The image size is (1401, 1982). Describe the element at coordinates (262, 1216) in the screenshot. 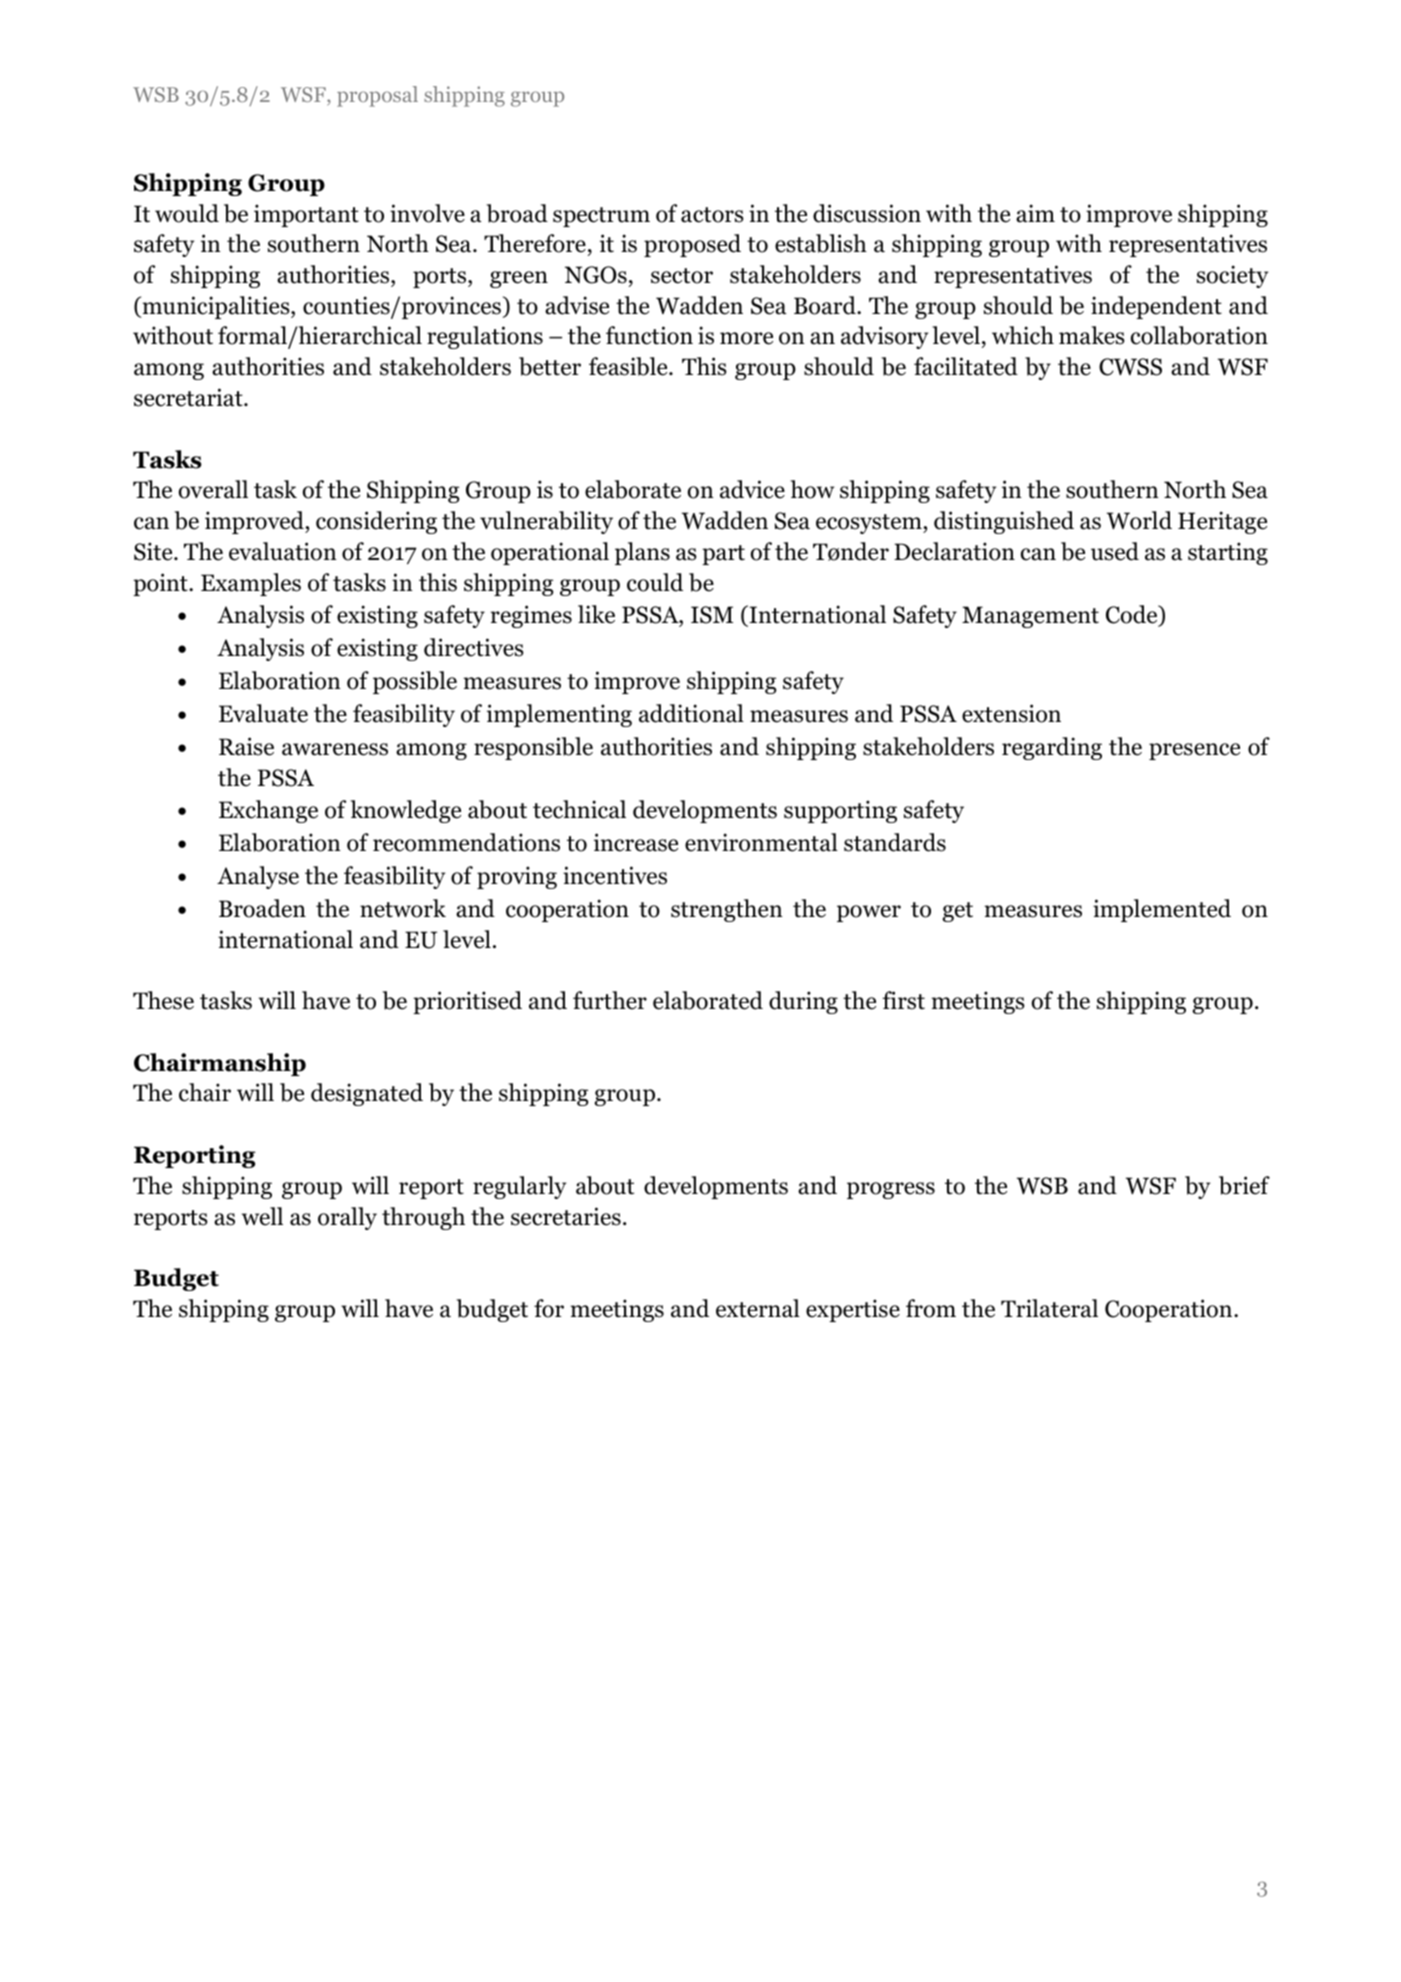

I see `well` at that location.
